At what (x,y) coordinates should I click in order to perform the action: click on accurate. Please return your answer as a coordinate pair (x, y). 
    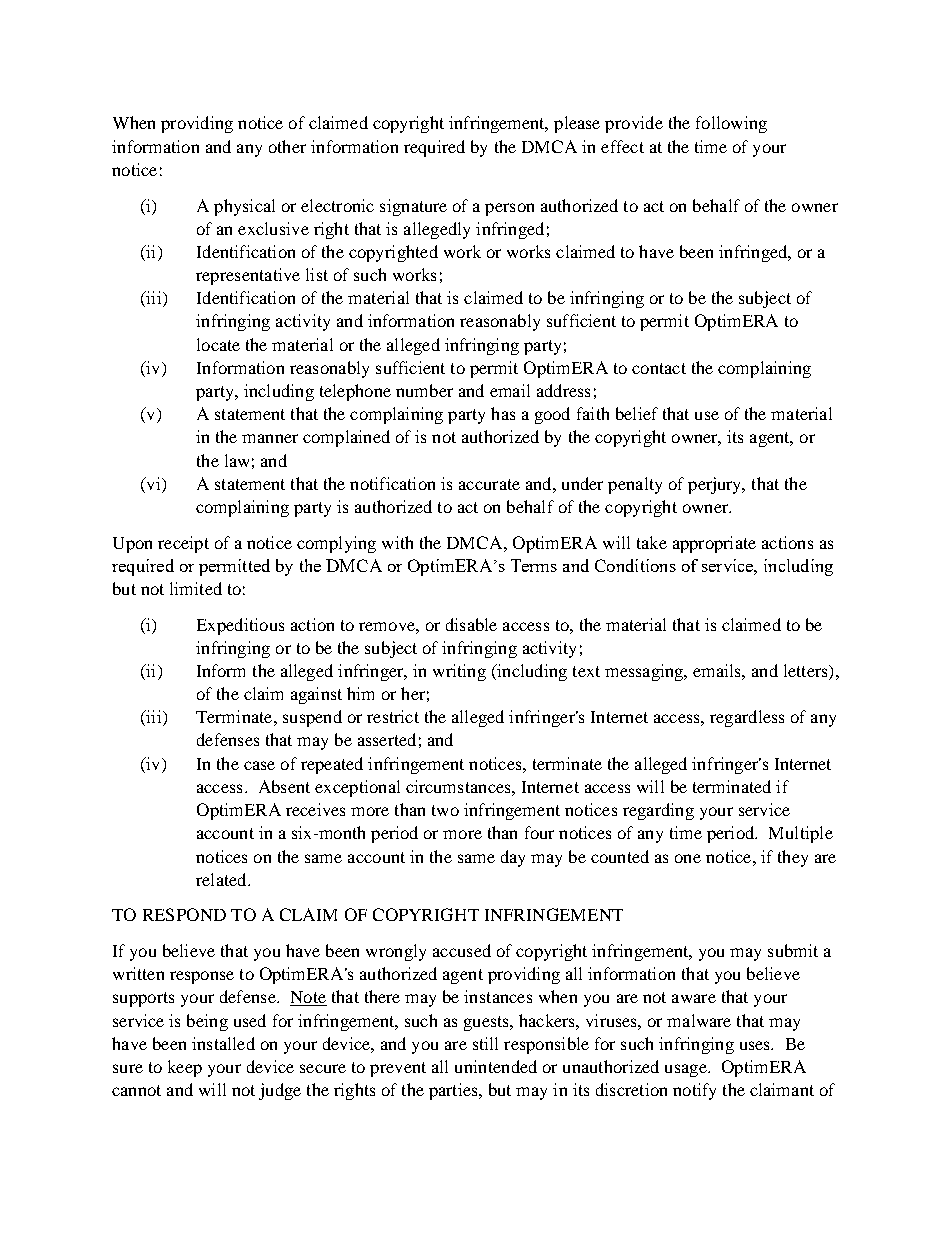
    Looking at the image, I should click on (489, 484).
